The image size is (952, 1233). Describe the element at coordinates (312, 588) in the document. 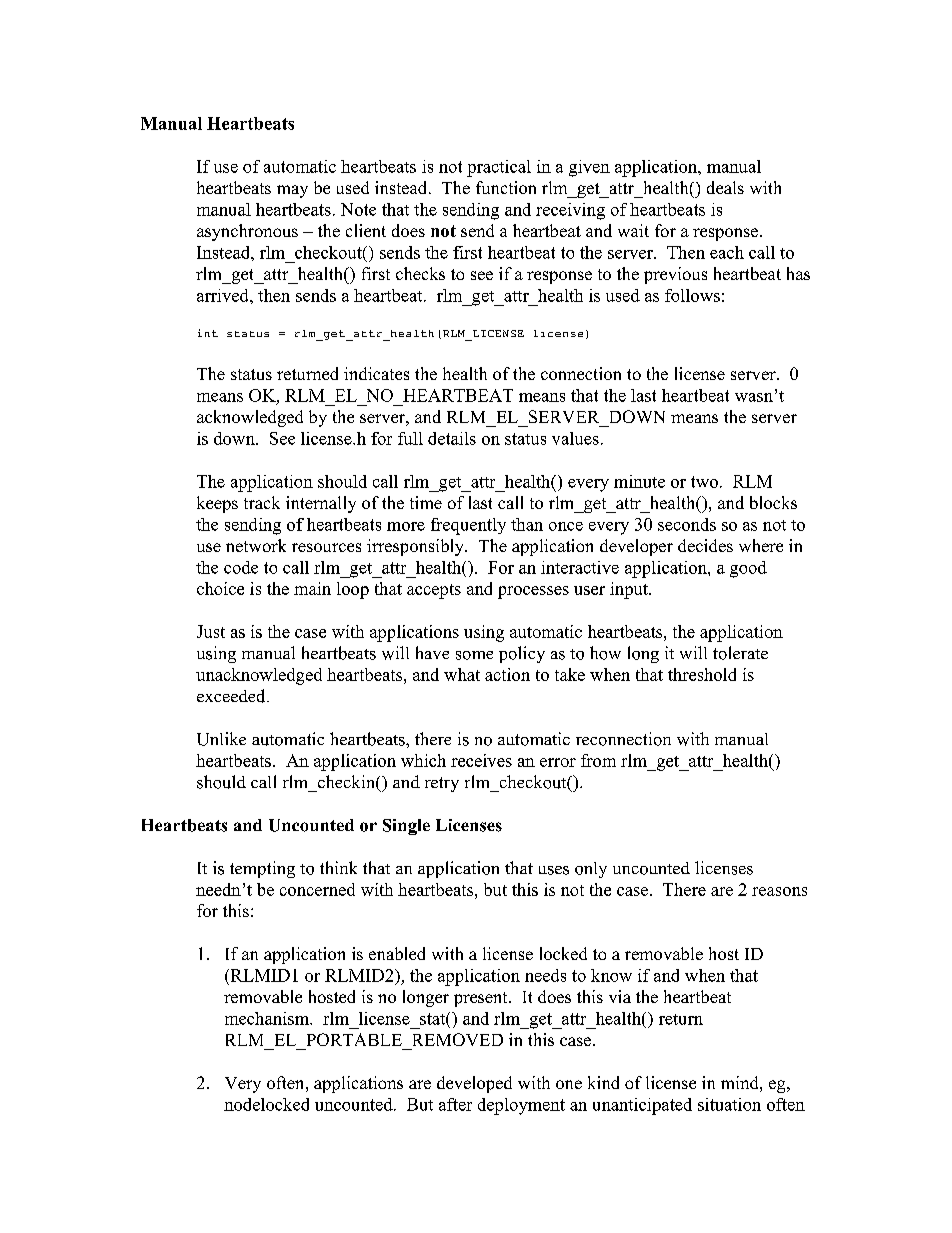

I see `main` at that location.
